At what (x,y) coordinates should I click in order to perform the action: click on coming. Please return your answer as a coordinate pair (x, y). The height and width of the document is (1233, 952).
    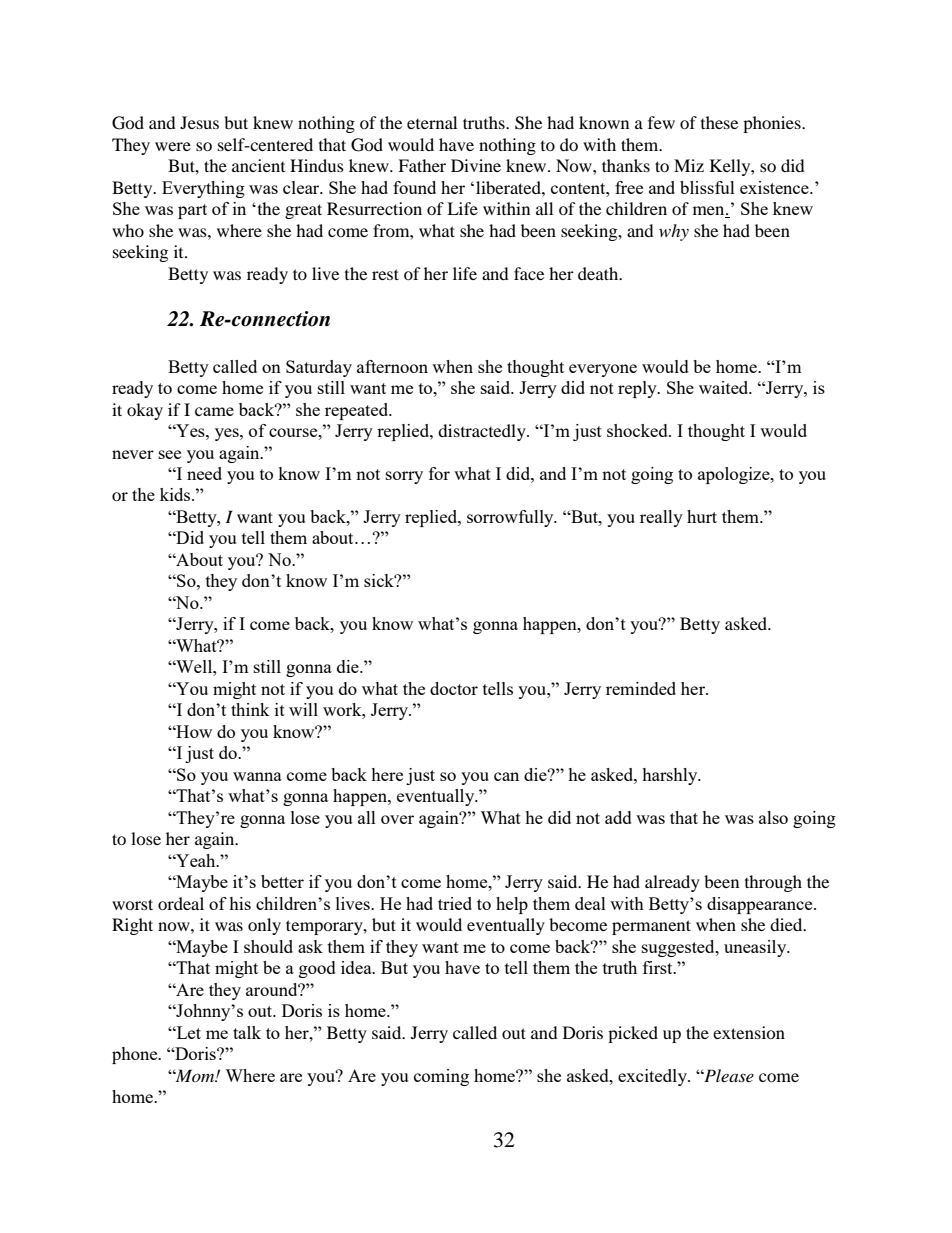
    Looking at the image, I should click on (441, 1077).
